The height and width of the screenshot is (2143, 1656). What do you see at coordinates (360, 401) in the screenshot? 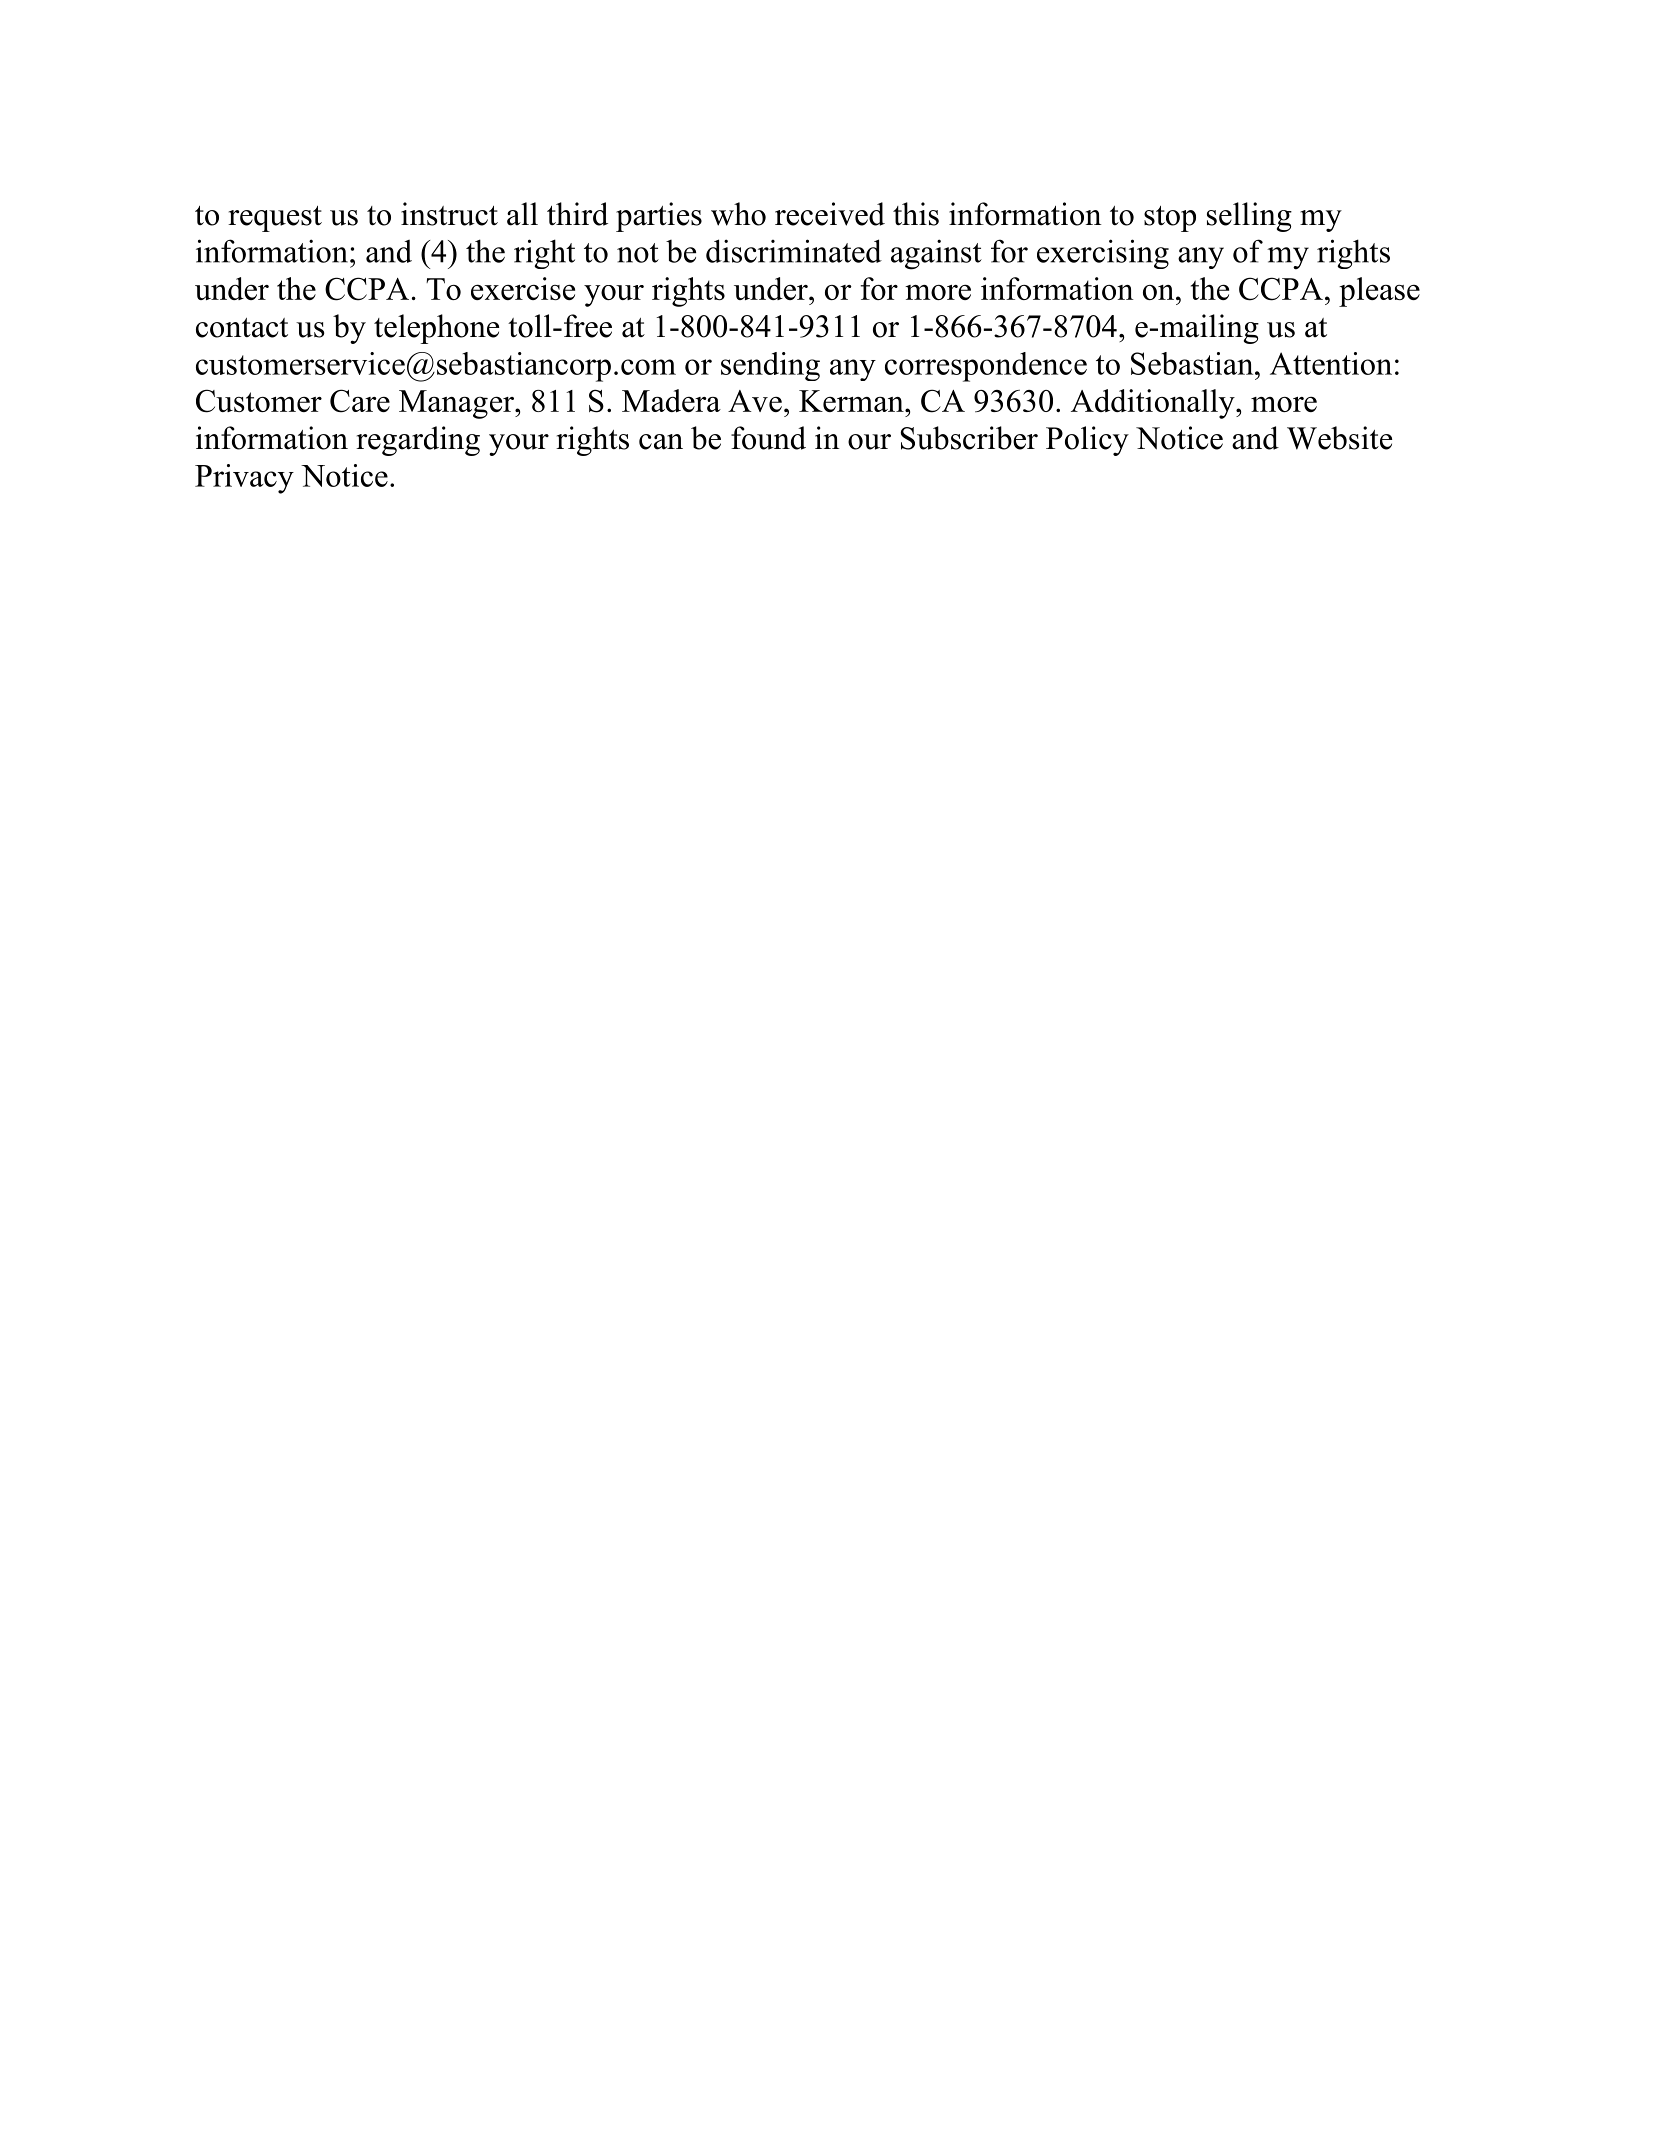
I see `Care` at bounding box center [360, 401].
